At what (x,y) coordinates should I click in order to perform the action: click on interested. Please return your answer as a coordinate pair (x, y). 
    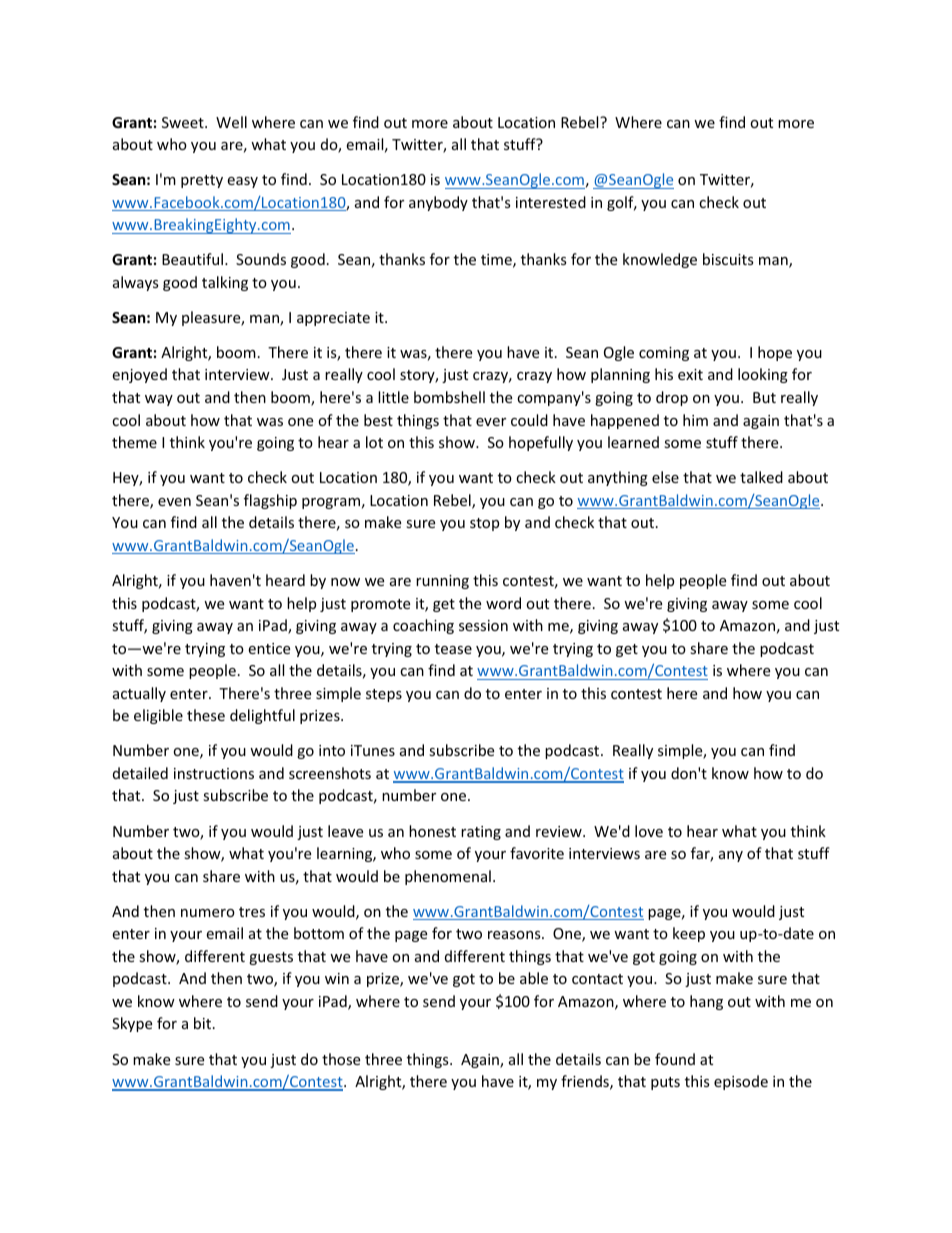
    Looking at the image, I should click on (551, 202).
